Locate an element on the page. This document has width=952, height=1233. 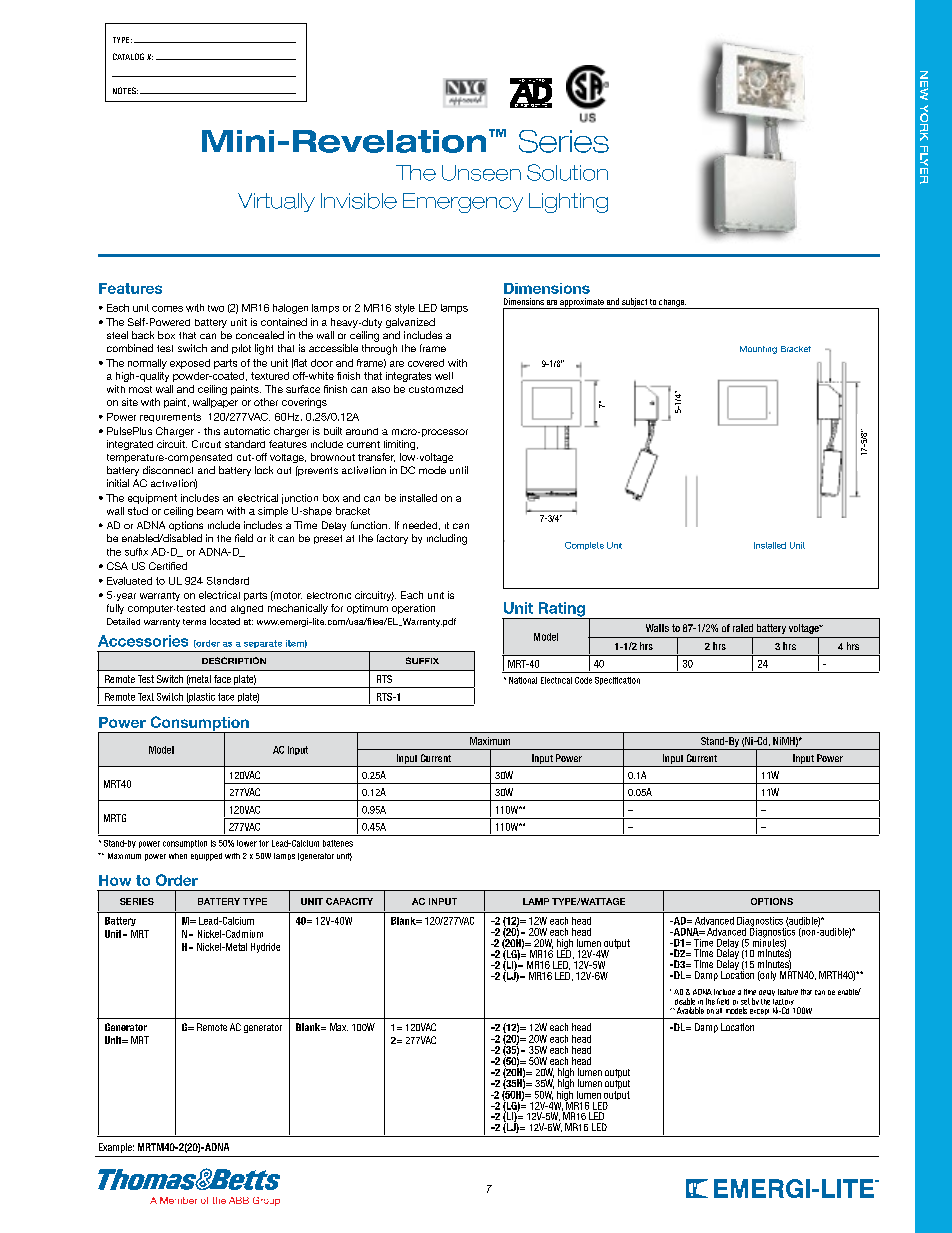
exposed is located at coordinates (190, 364).
